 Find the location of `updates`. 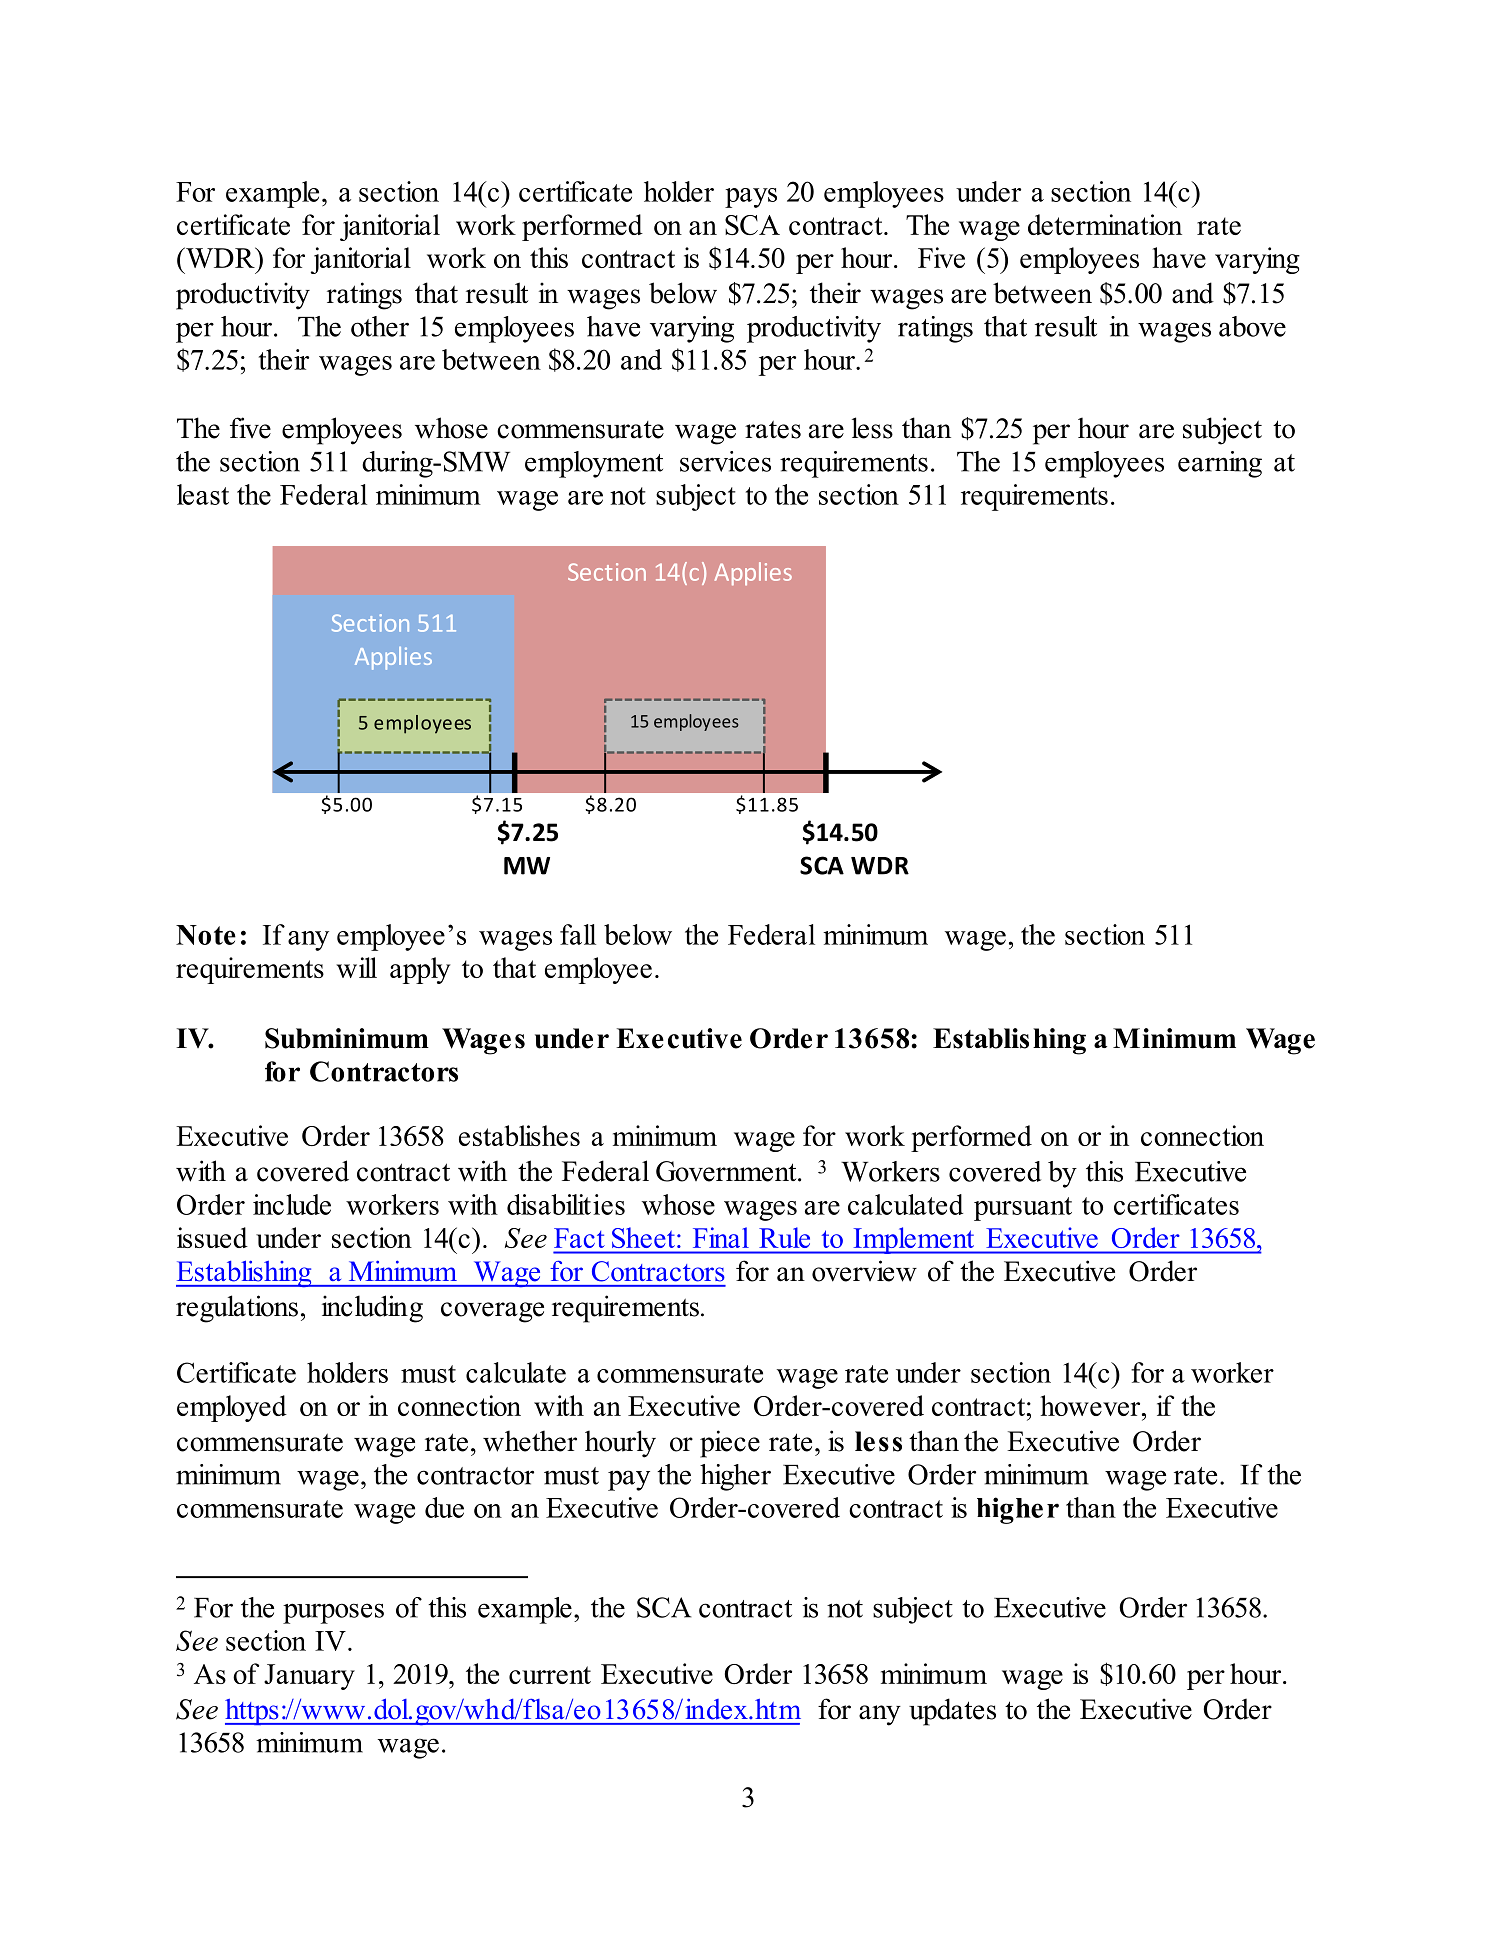

updates is located at coordinates (952, 1712).
